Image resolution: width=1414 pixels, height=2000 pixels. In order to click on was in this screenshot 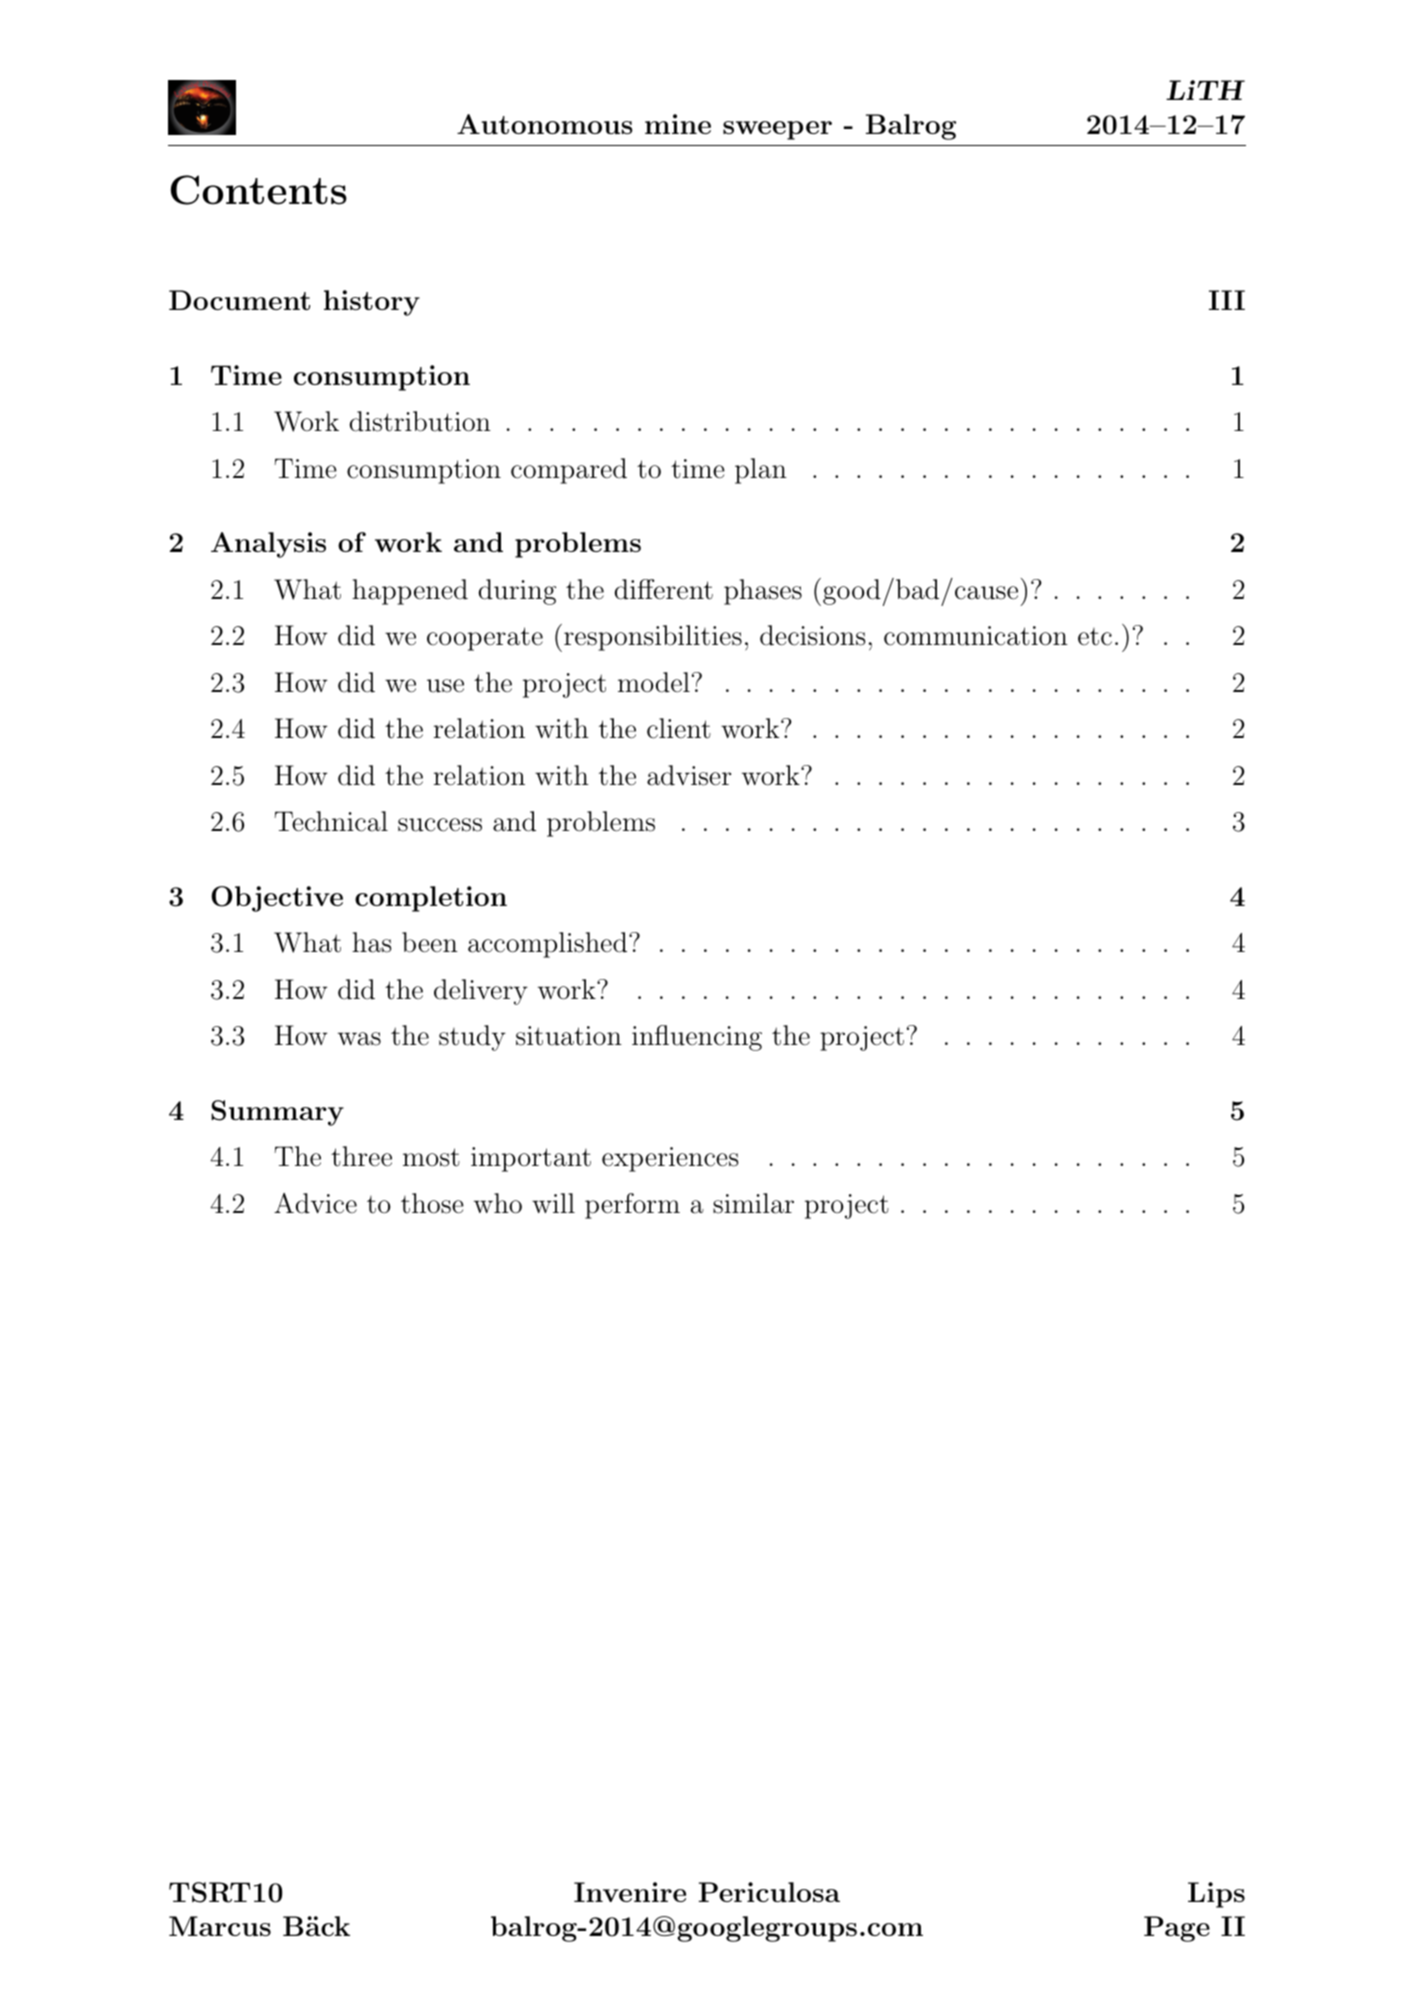, I will do `click(359, 1039)`.
